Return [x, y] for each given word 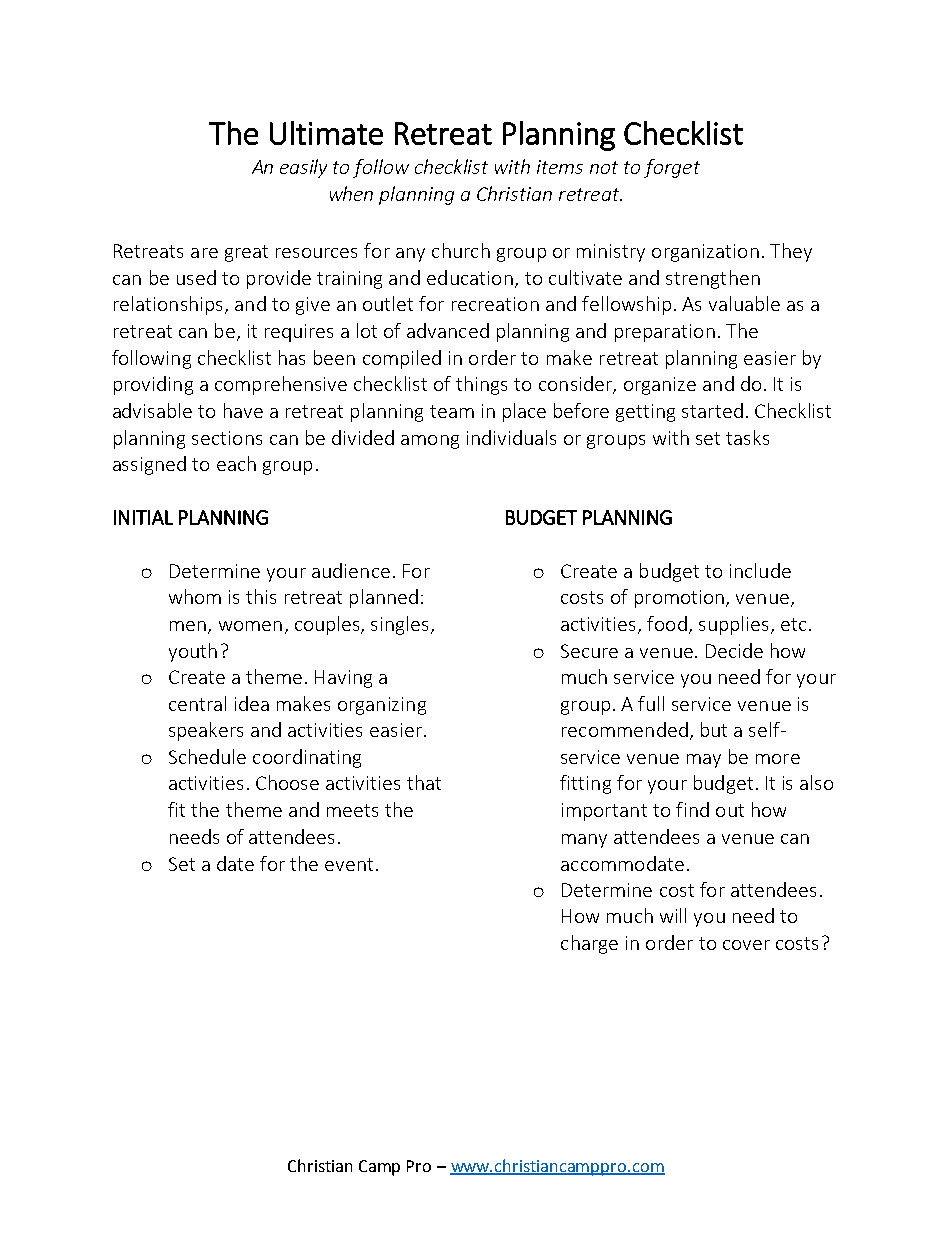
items [560, 167]
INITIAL [143, 517]
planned [384, 598]
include [760, 570]
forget [672, 168]
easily [303, 168]
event [349, 864]
